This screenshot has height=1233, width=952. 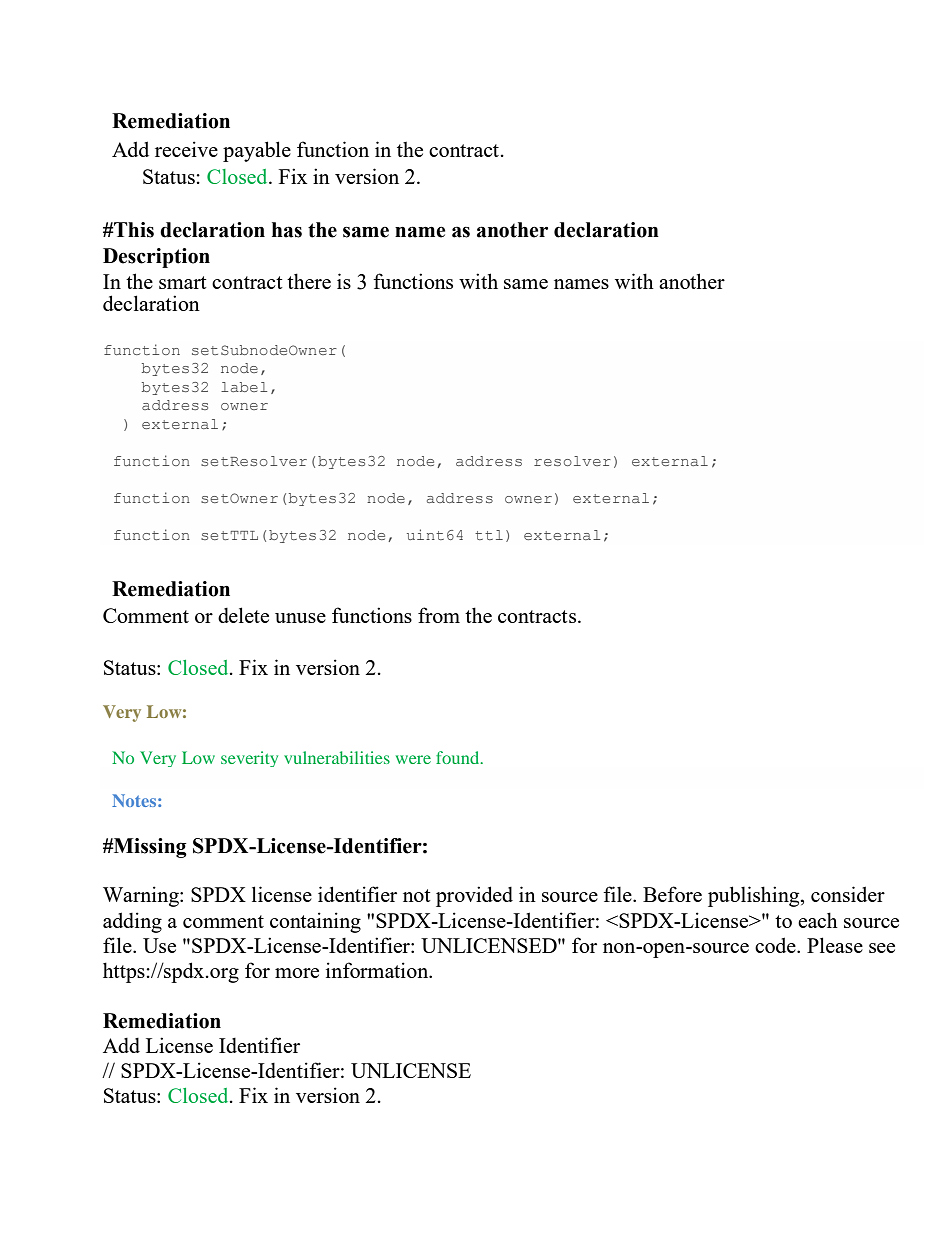 What do you see at coordinates (287, 230) in the screenshot?
I see `has` at bounding box center [287, 230].
